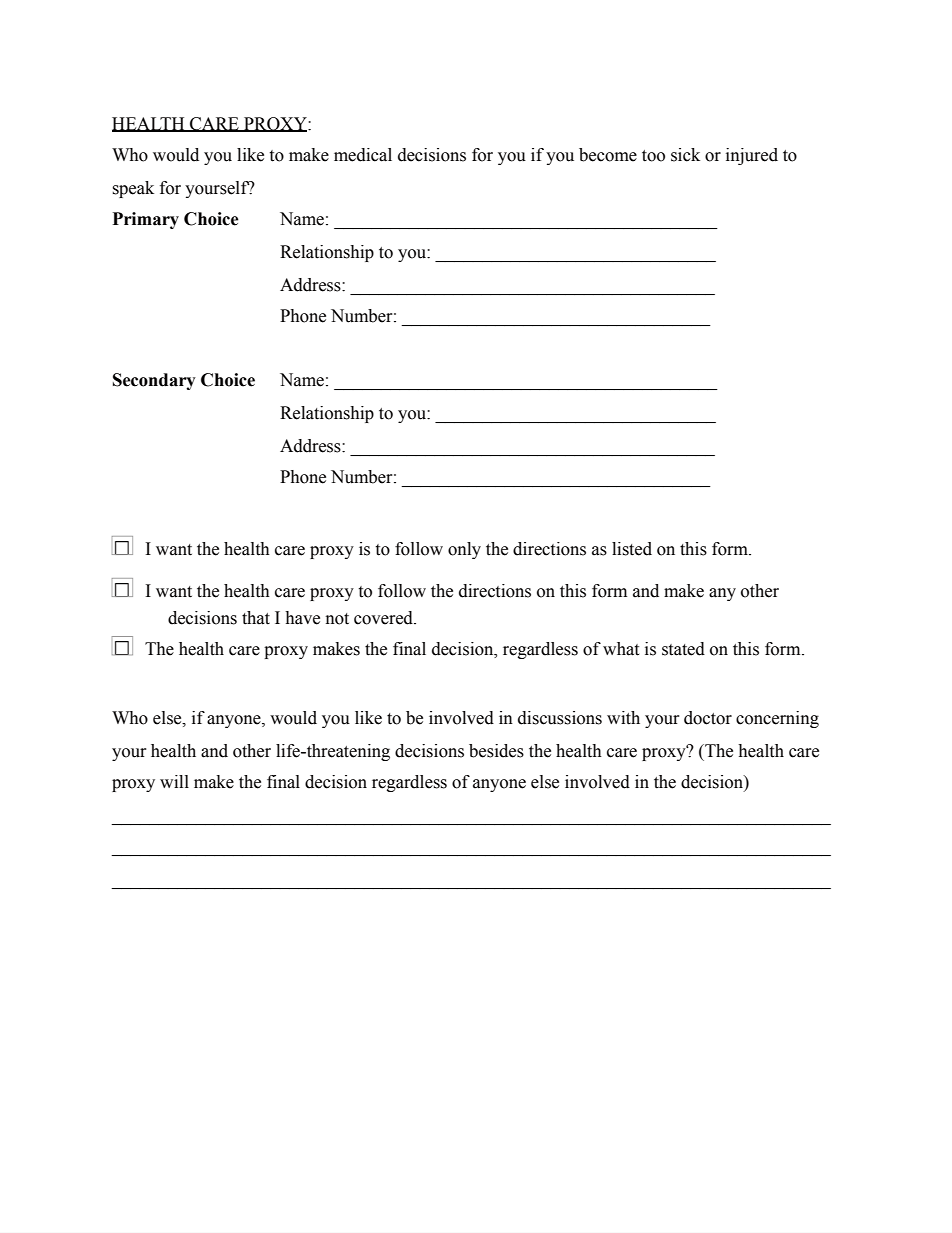 The height and width of the screenshot is (1233, 952). Describe the element at coordinates (174, 781) in the screenshot. I see `will` at that location.
